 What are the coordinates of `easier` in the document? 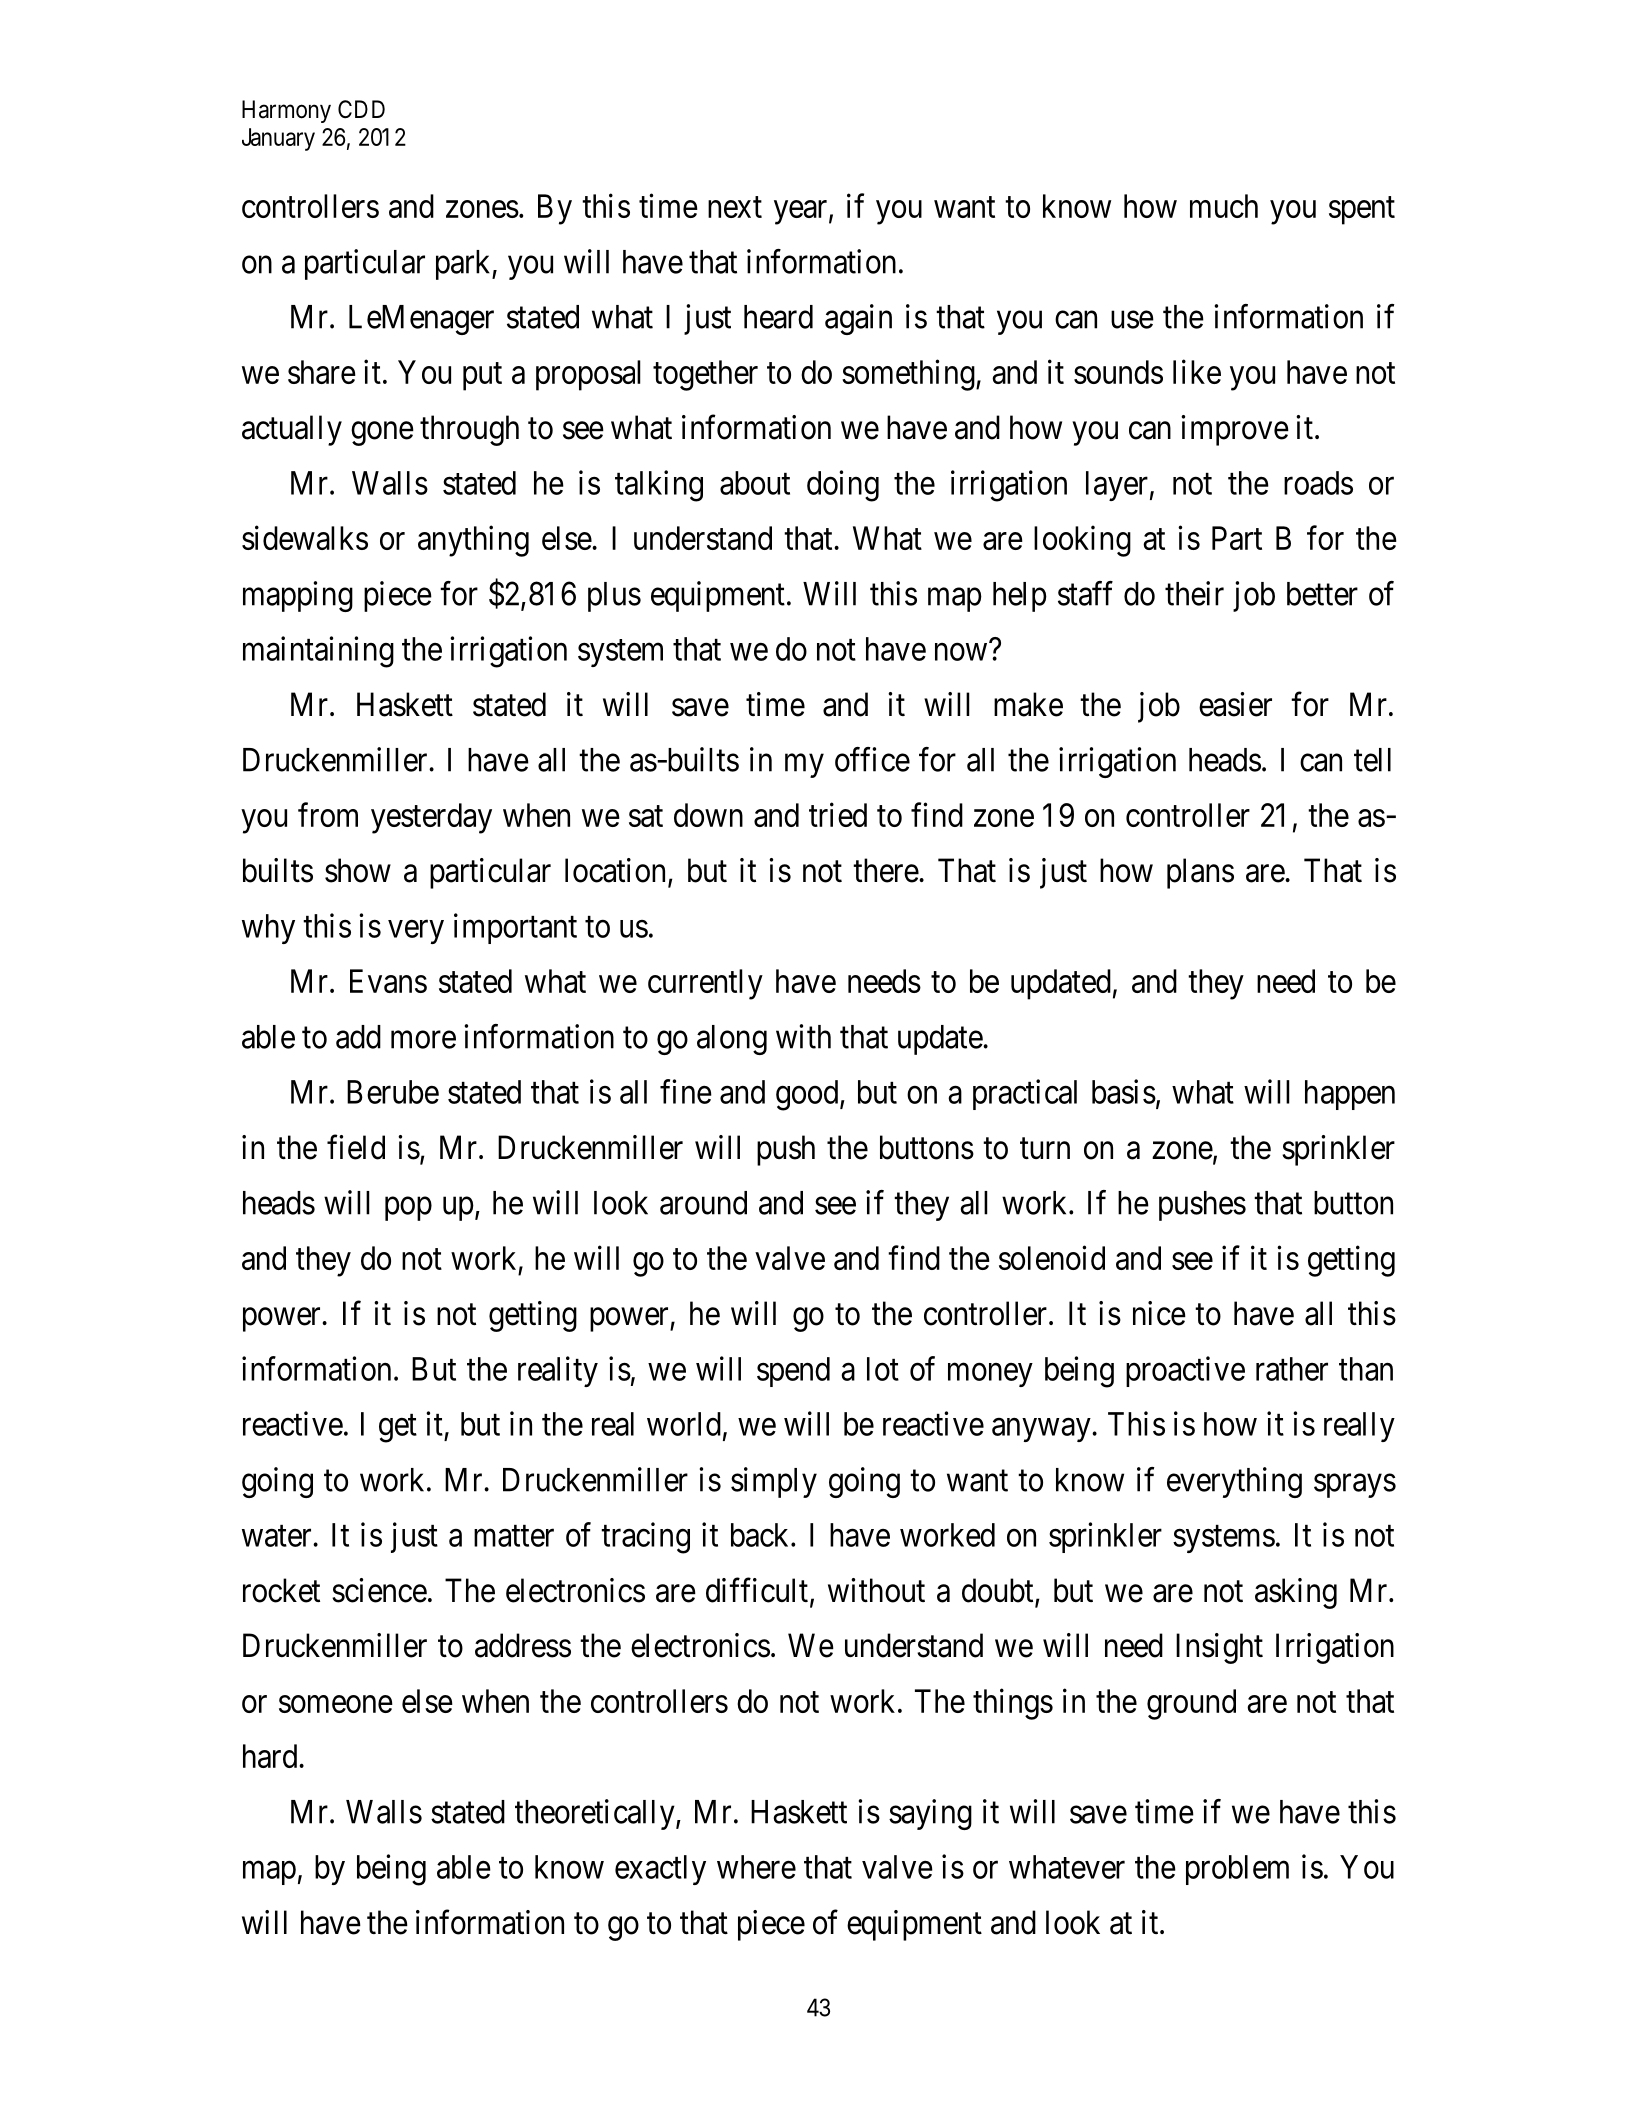 It's located at (1235, 704).
